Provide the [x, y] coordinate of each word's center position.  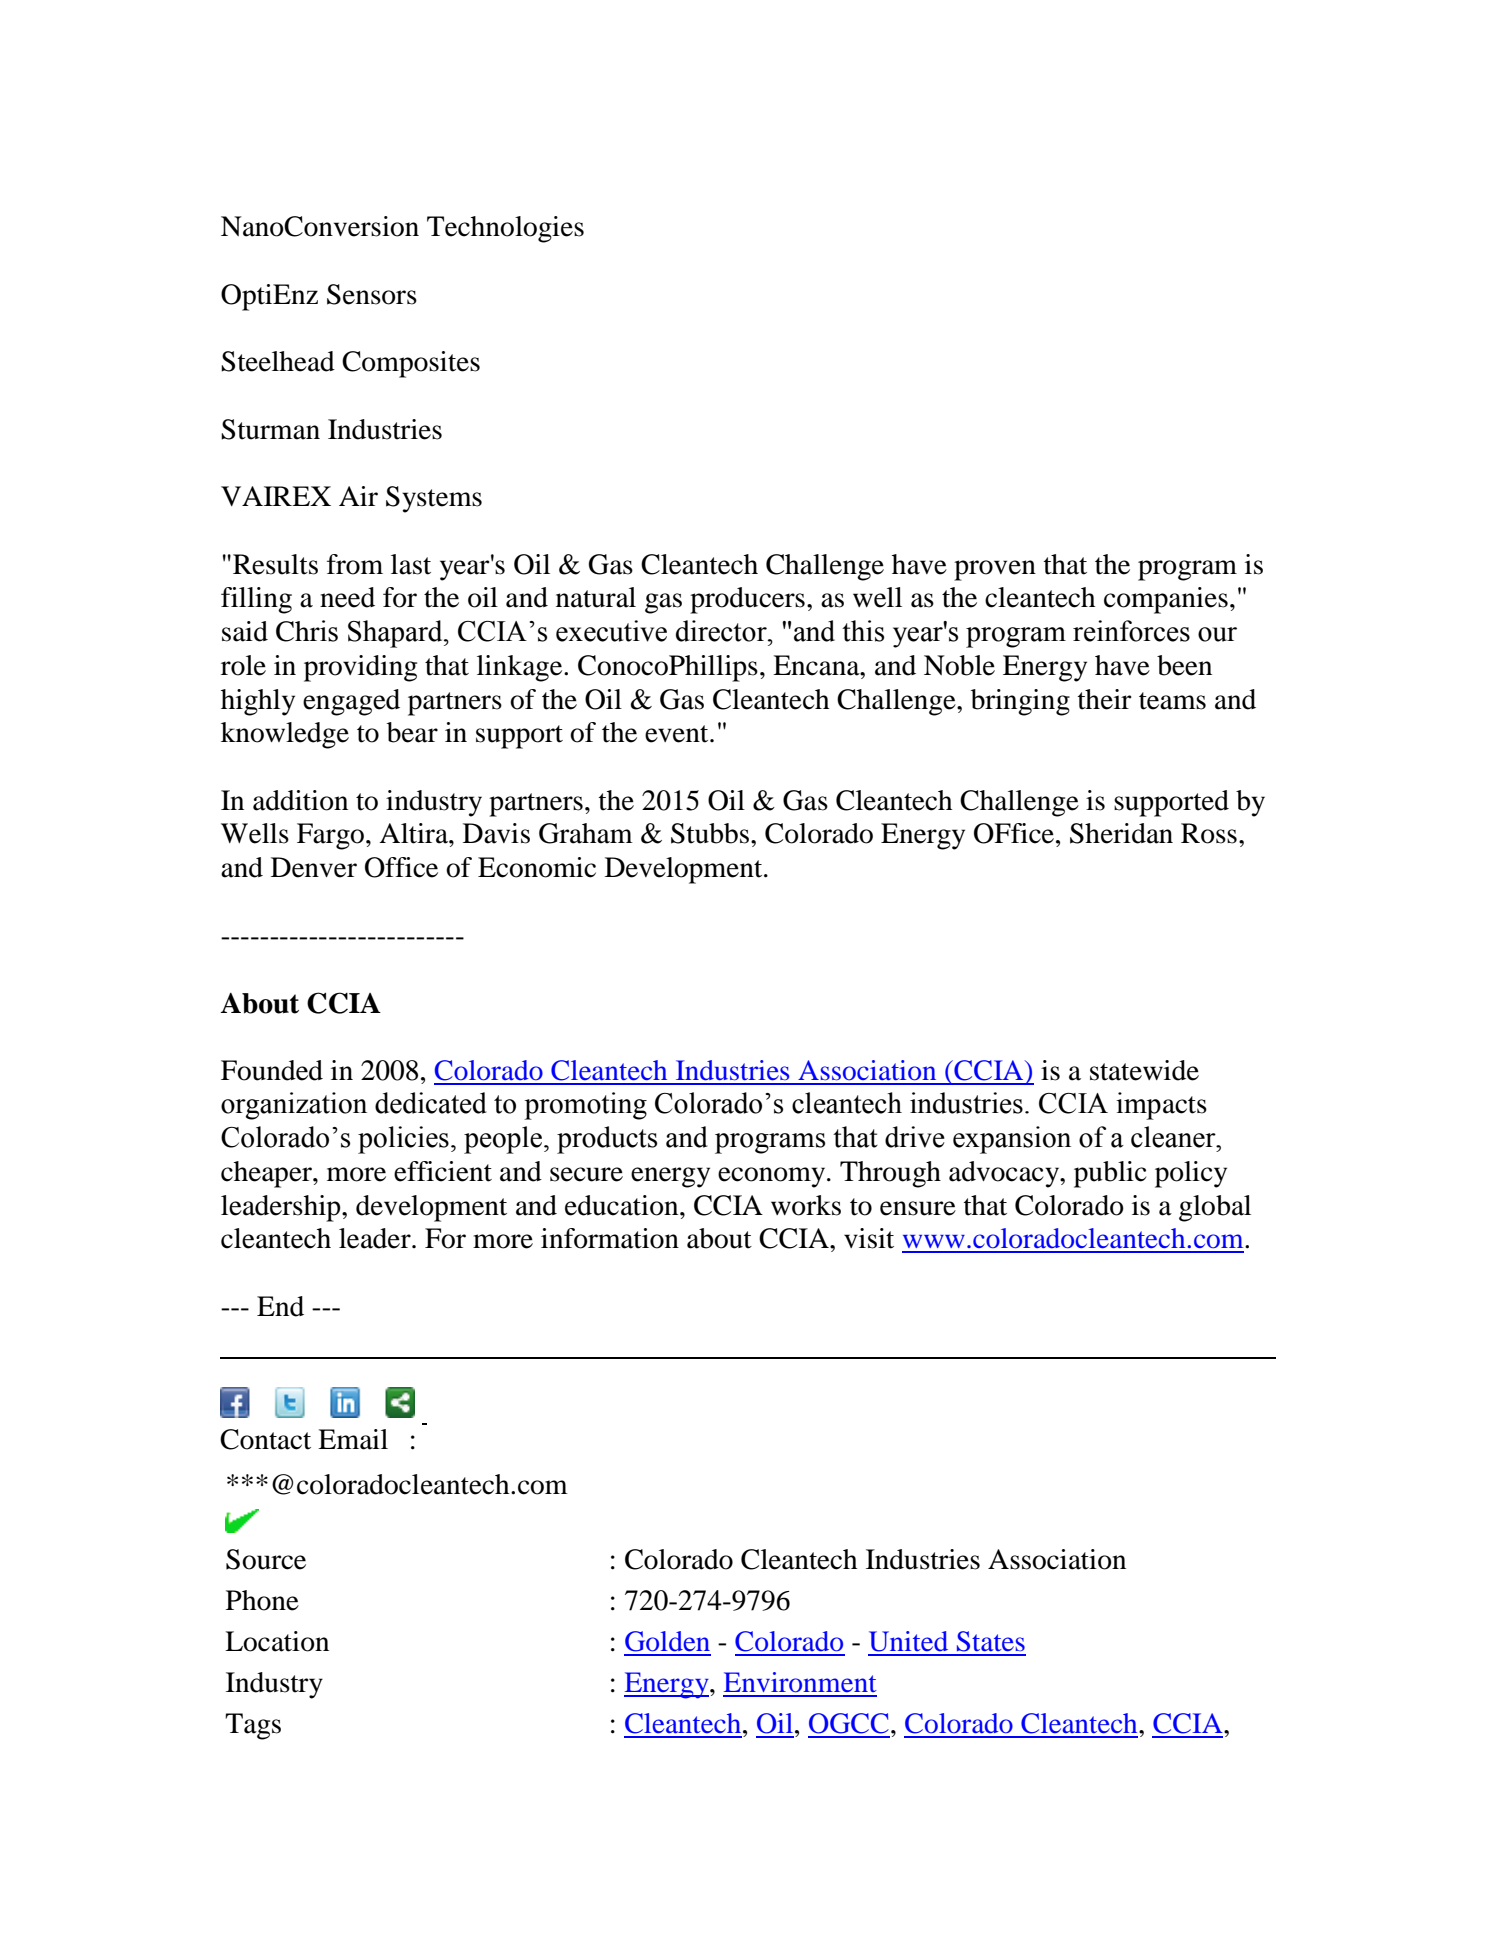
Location [277, 1641]
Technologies [505, 229]
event [678, 734]
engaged [351, 702]
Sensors [372, 294]
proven [995, 570]
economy [773, 1177]
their [1105, 699]
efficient [443, 1171]
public [1110, 1174]
